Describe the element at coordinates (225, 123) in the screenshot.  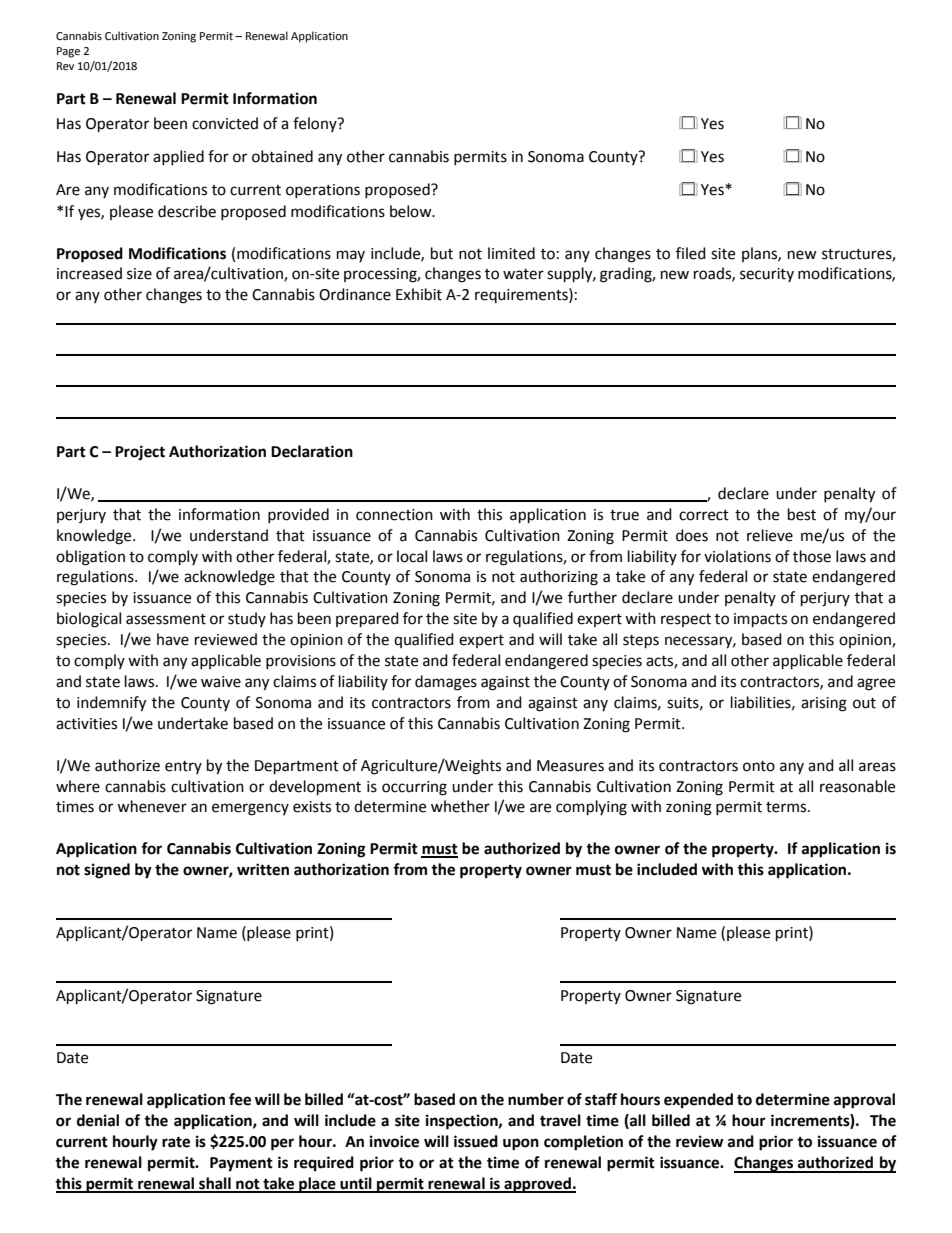
I see `convicted` at that location.
